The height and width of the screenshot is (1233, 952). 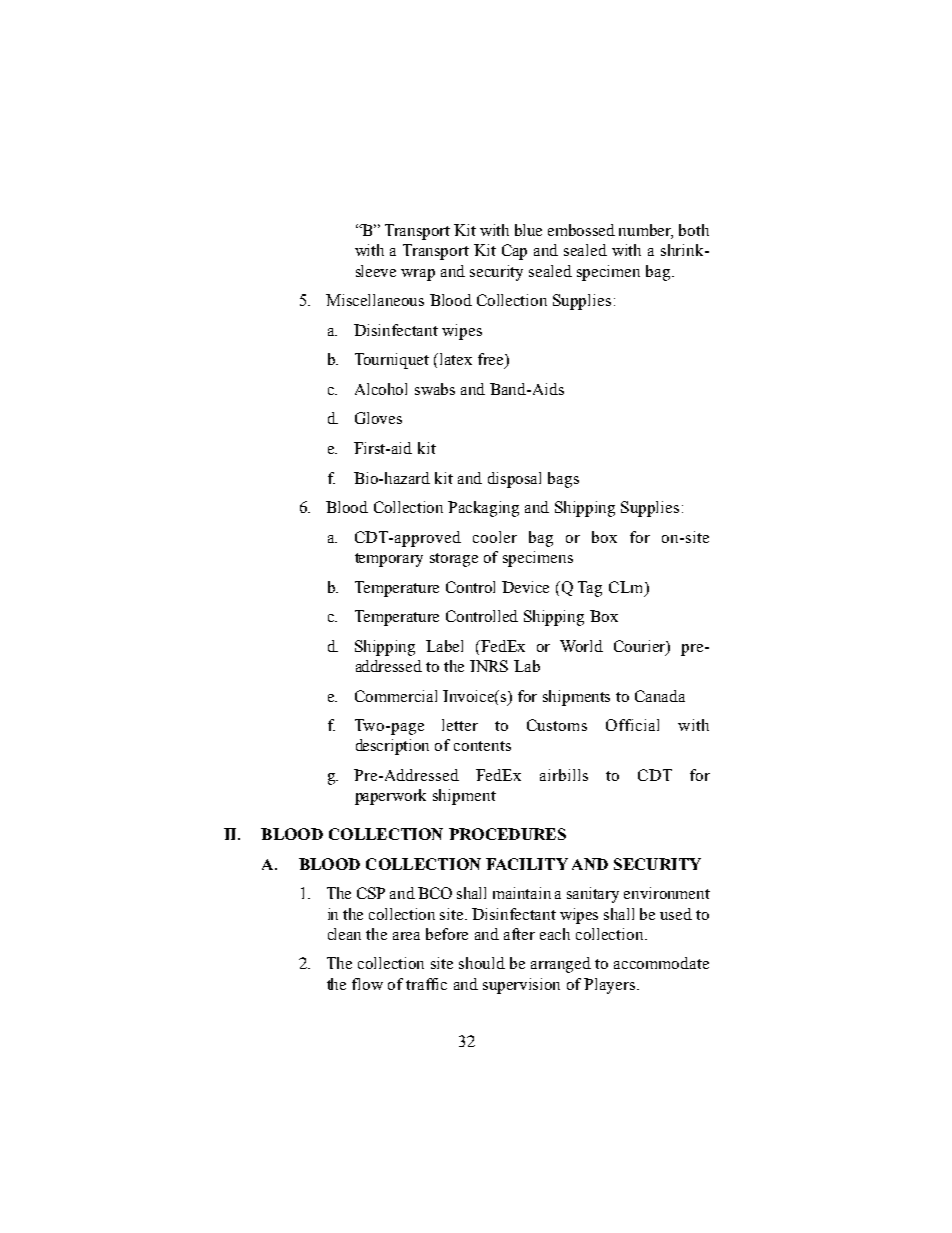 What do you see at coordinates (392, 747) in the screenshot?
I see `description` at bounding box center [392, 747].
